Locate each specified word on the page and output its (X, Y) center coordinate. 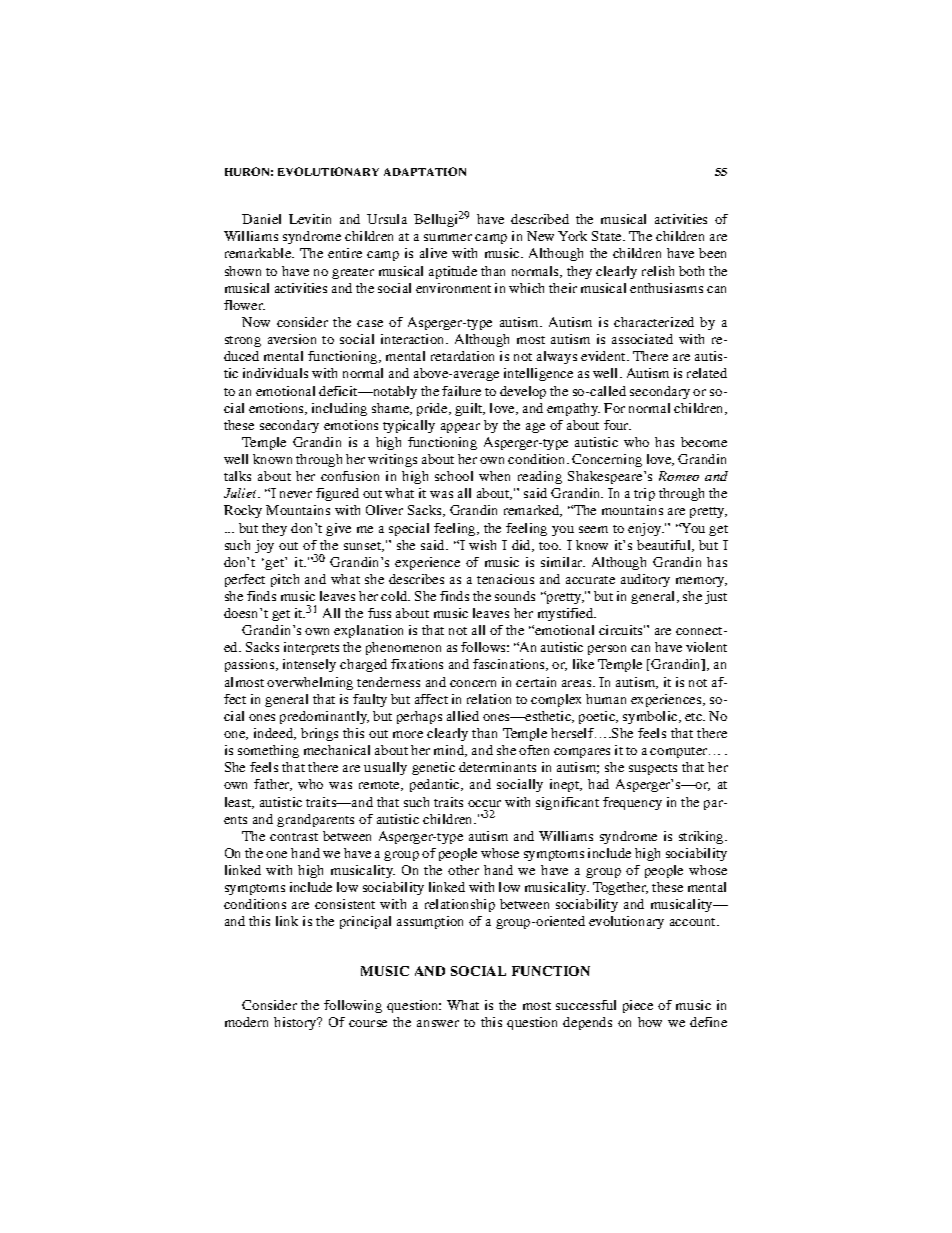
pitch (285, 580)
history (296, 1023)
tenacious (505, 579)
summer (448, 237)
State (608, 236)
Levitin (310, 219)
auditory (645, 580)
